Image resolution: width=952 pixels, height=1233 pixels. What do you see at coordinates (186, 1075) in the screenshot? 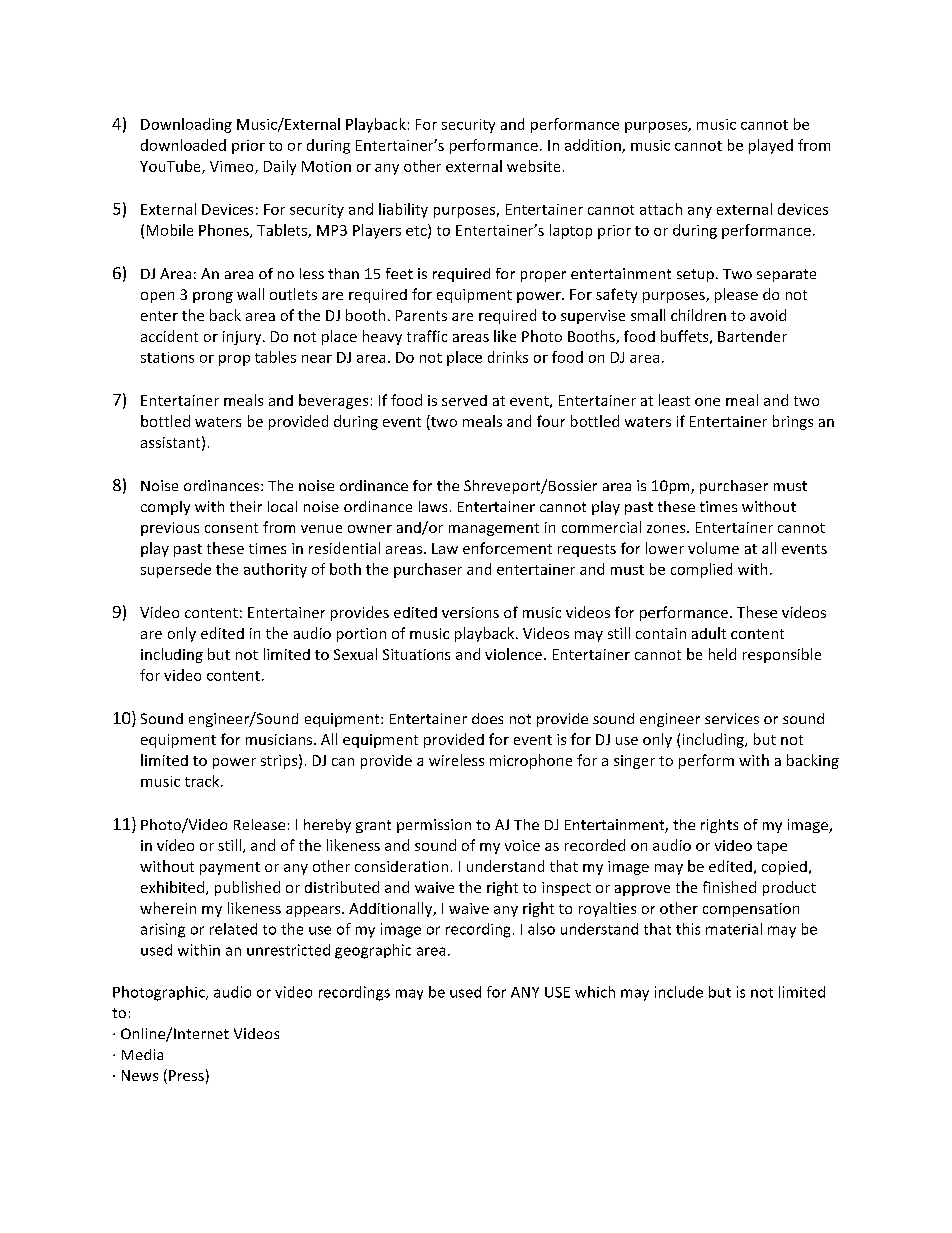
I see `Press` at bounding box center [186, 1075].
